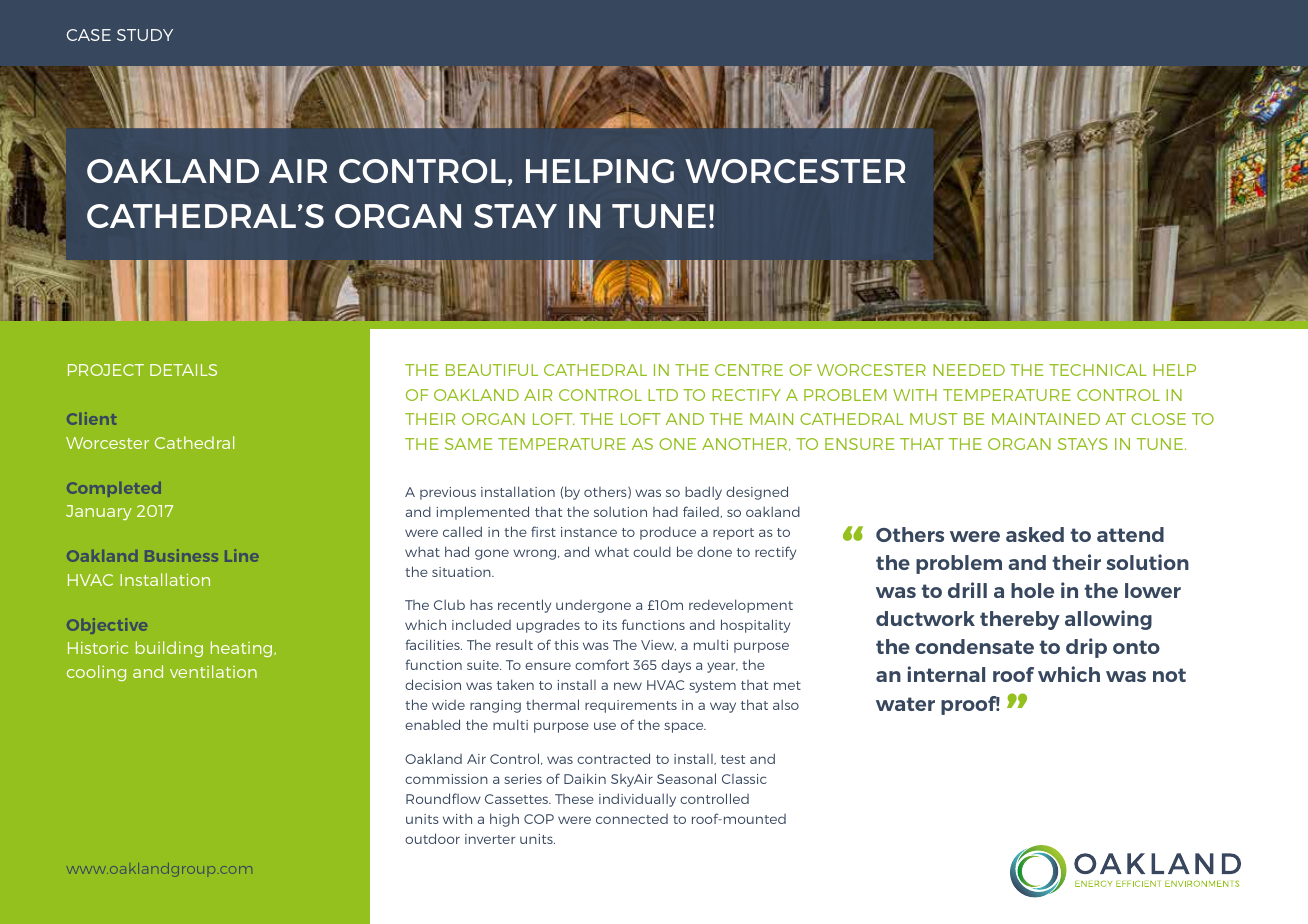 The image size is (1308, 924). What do you see at coordinates (432, 838) in the document?
I see `outdoor` at bounding box center [432, 838].
